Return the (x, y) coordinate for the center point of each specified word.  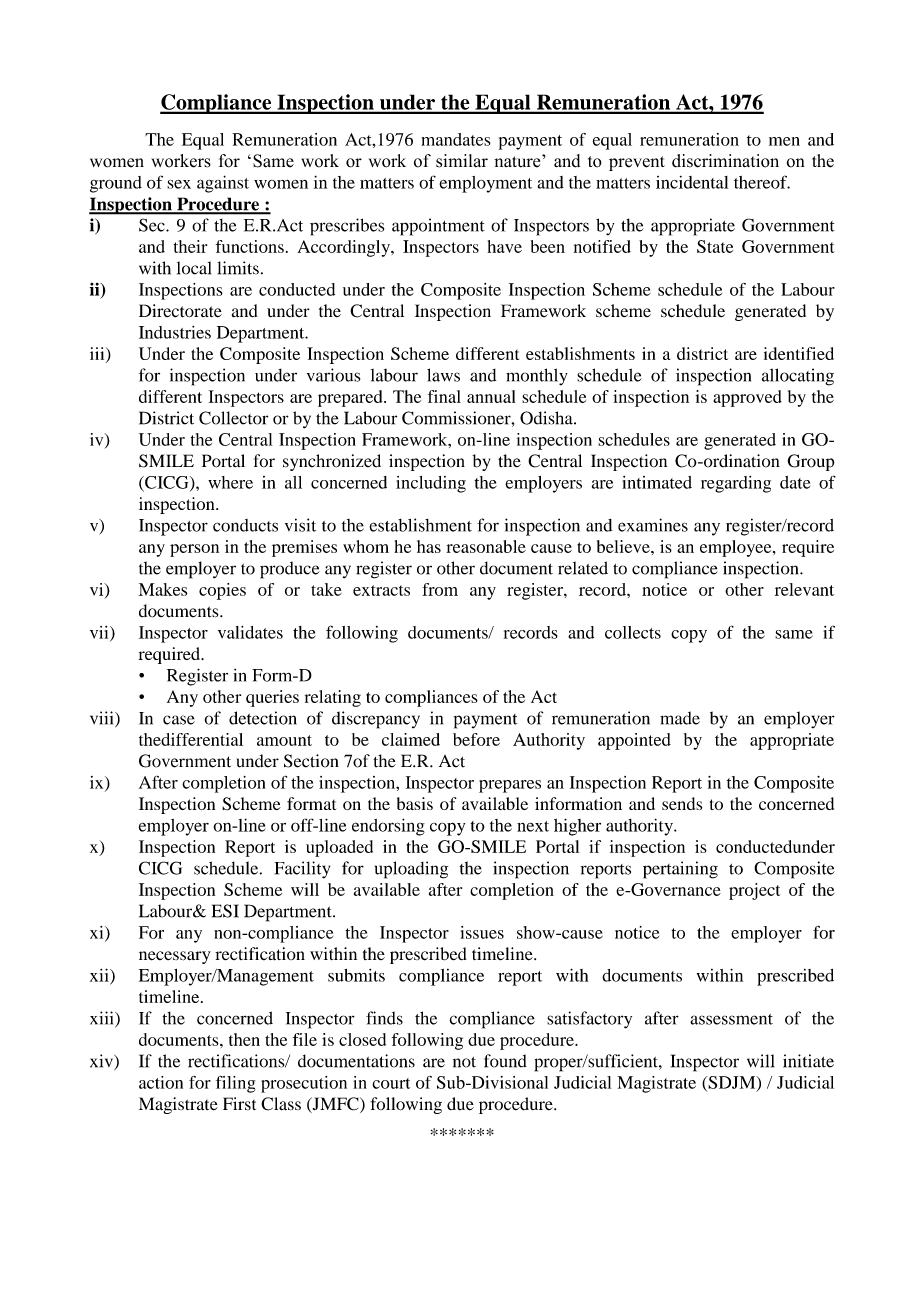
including (431, 484)
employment (485, 184)
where (230, 482)
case (179, 720)
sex (179, 184)
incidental (692, 182)
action (161, 1082)
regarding (736, 484)
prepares (510, 786)
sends (682, 803)
